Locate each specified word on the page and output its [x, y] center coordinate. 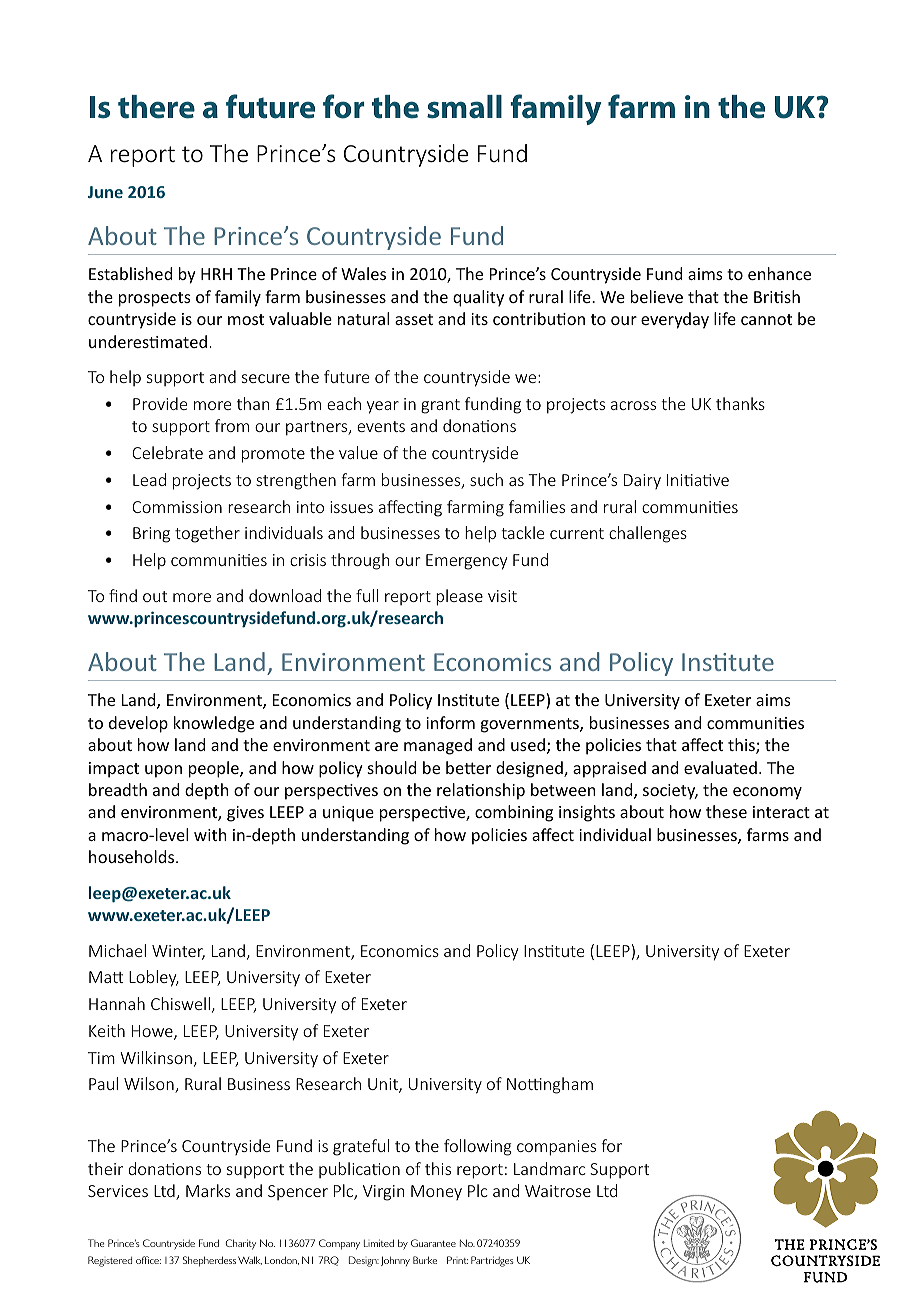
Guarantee [433, 1243]
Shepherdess [209, 1261]
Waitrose [558, 1191]
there [156, 107]
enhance [779, 273]
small [464, 107]
